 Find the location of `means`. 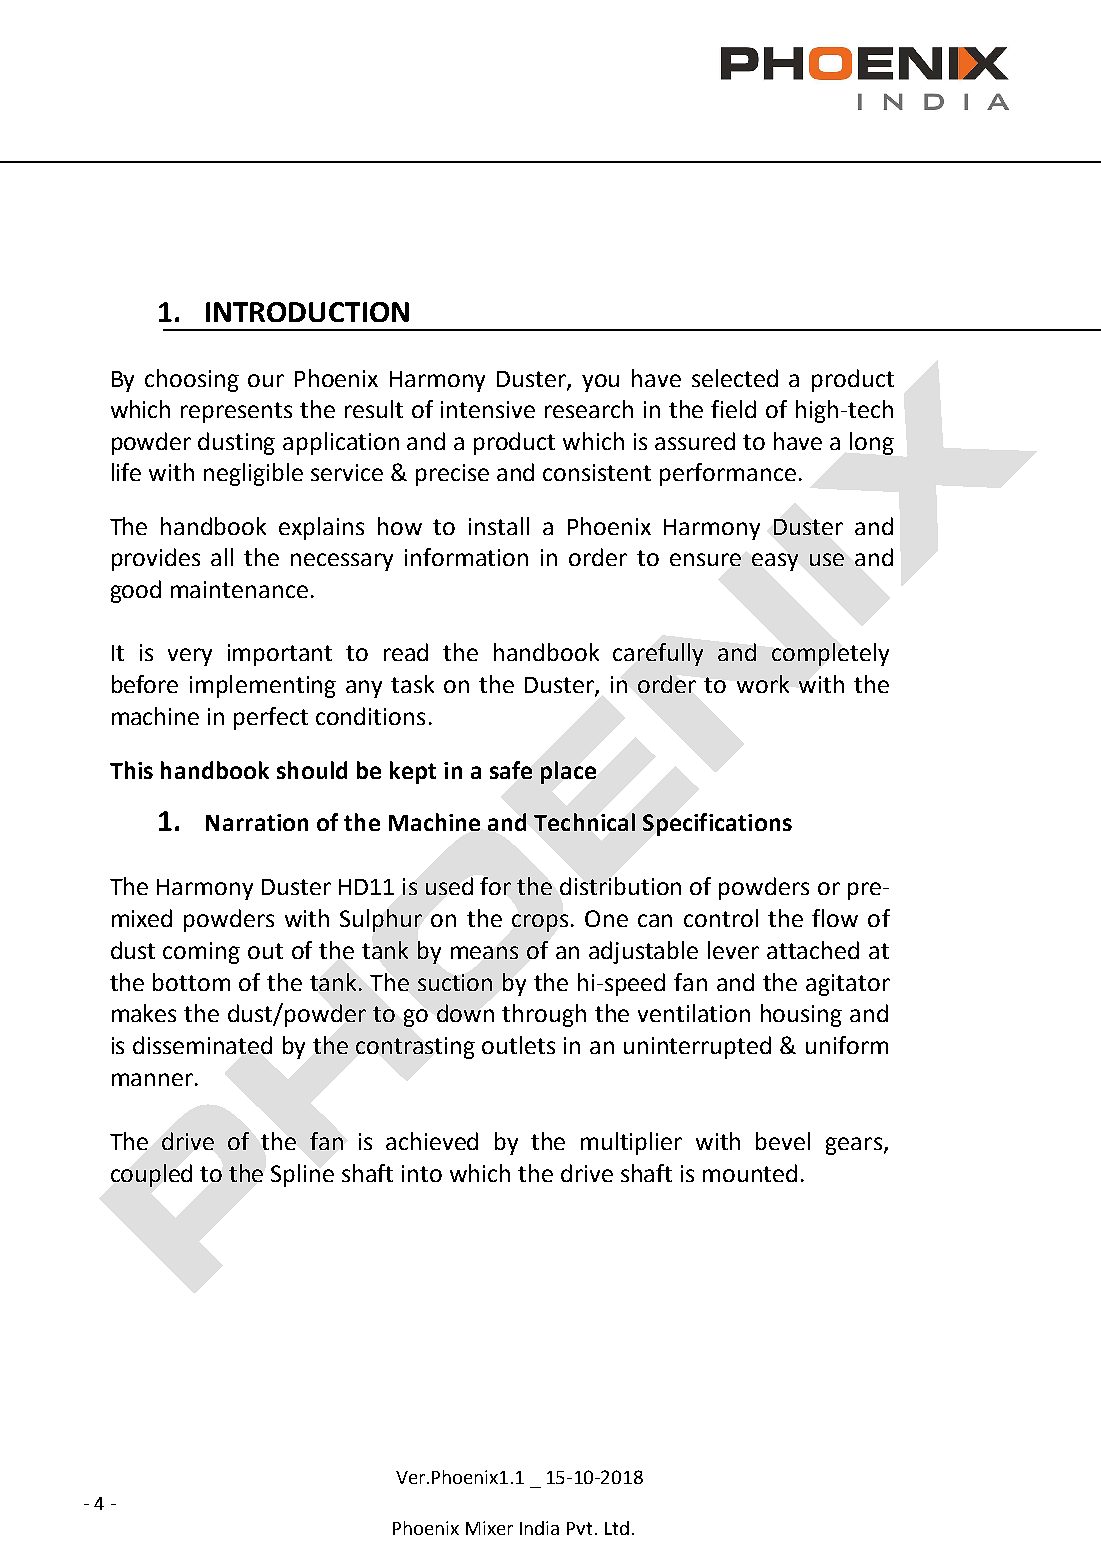

means is located at coordinates (484, 952).
